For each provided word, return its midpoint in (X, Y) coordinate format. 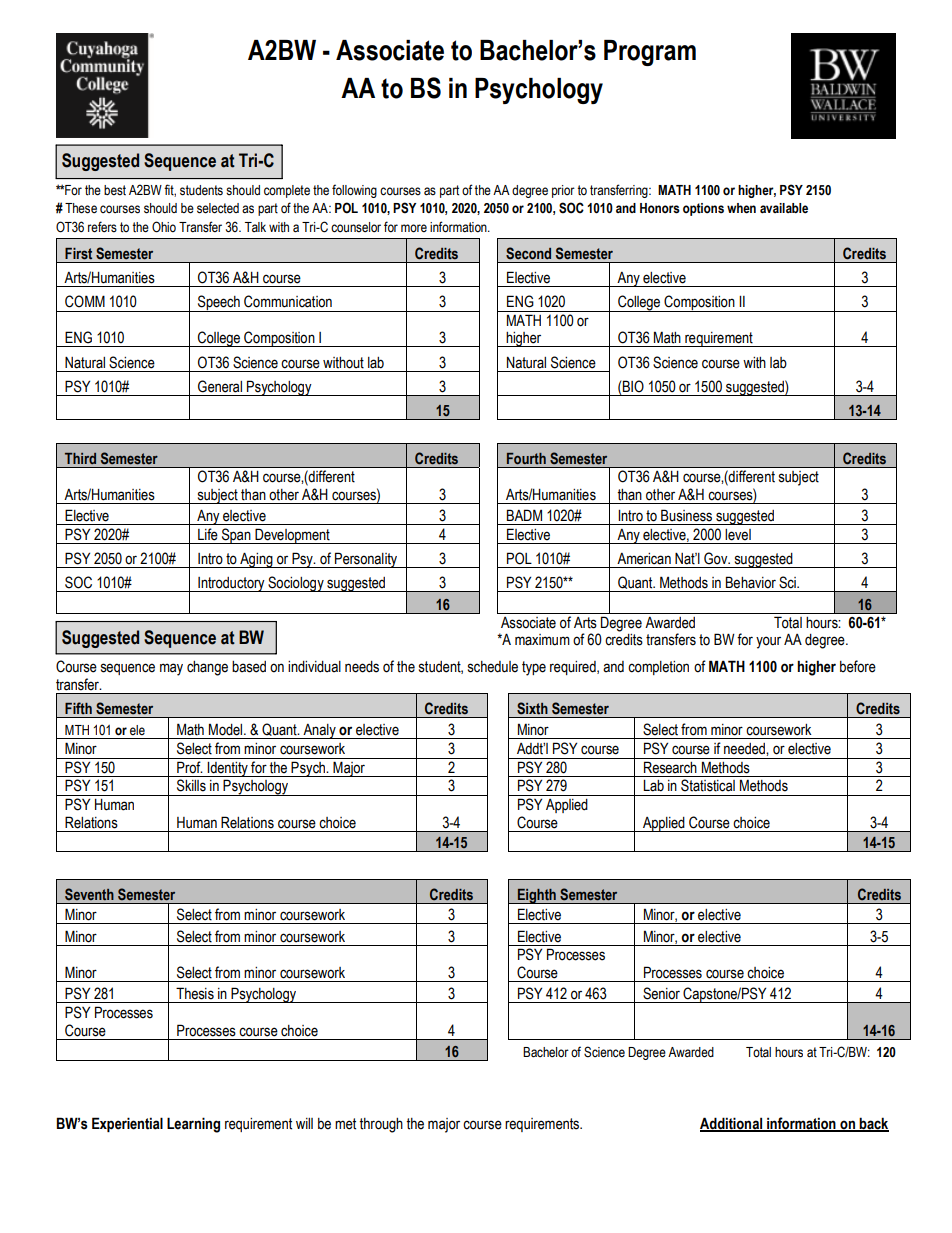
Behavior (751, 582)
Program (650, 53)
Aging (256, 560)
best (115, 190)
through (381, 1125)
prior (563, 191)
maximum (542, 640)
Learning (193, 1125)
